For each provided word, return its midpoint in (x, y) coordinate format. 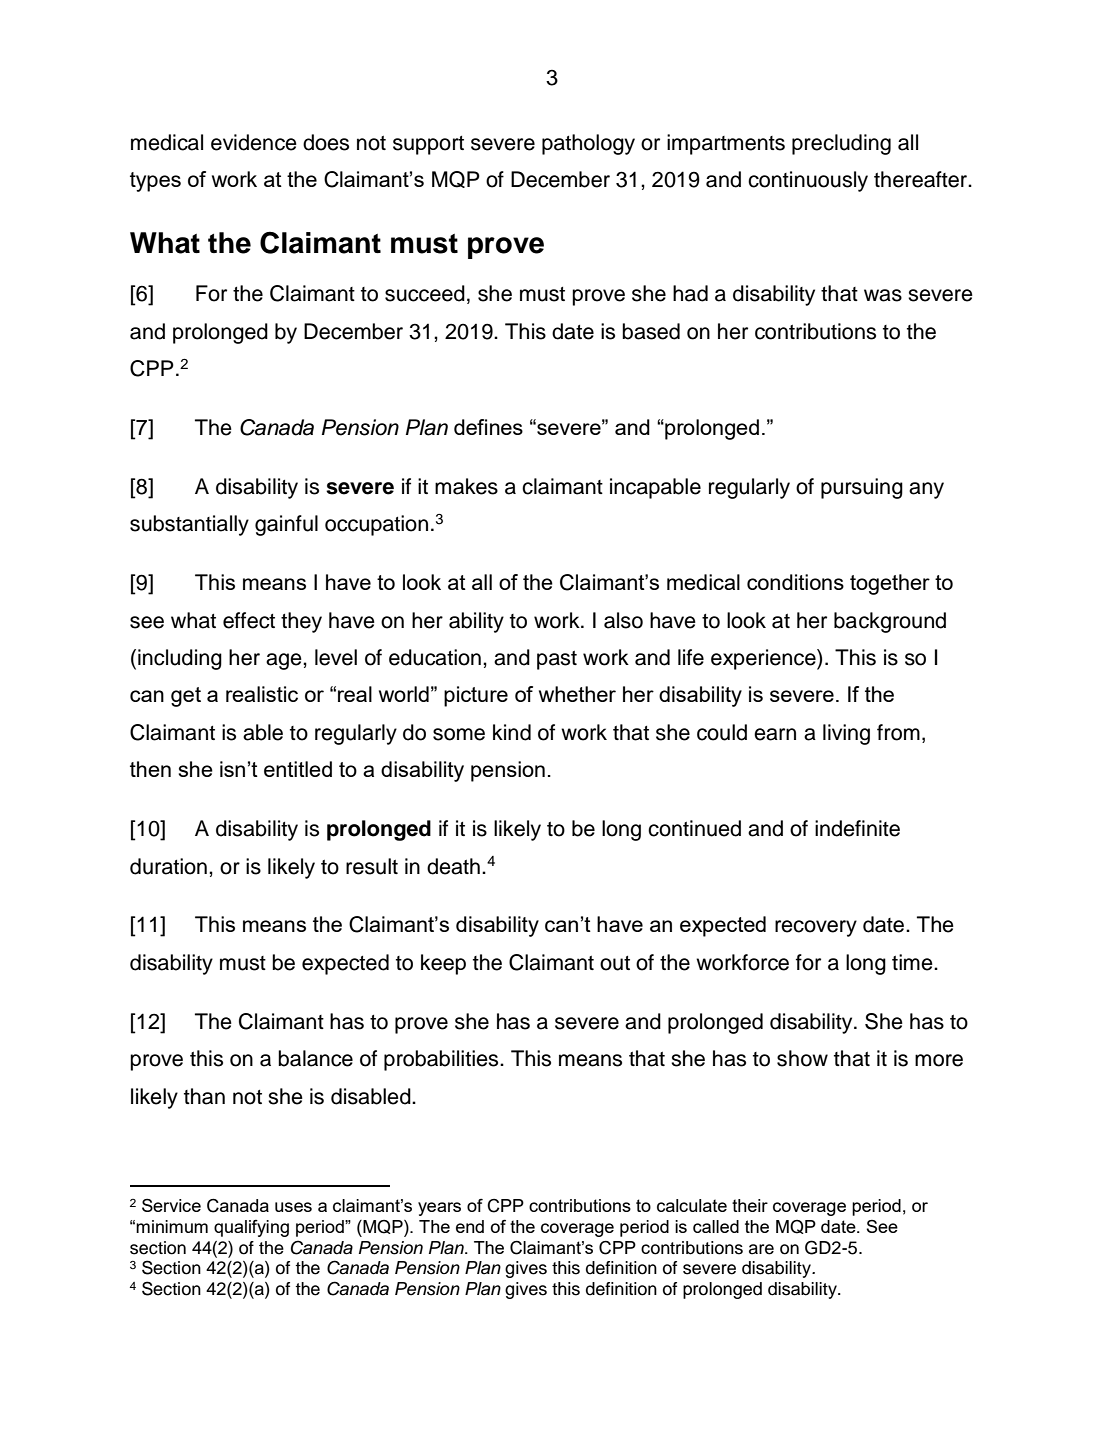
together (890, 584)
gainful (286, 525)
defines (488, 427)
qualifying (251, 1228)
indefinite (857, 828)
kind (512, 732)
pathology (588, 144)
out (615, 963)
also (623, 620)
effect (249, 620)
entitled (298, 769)
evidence (254, 142)
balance (315, 1058)
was (883, 295)
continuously (808, 181)
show (802, 1058)
